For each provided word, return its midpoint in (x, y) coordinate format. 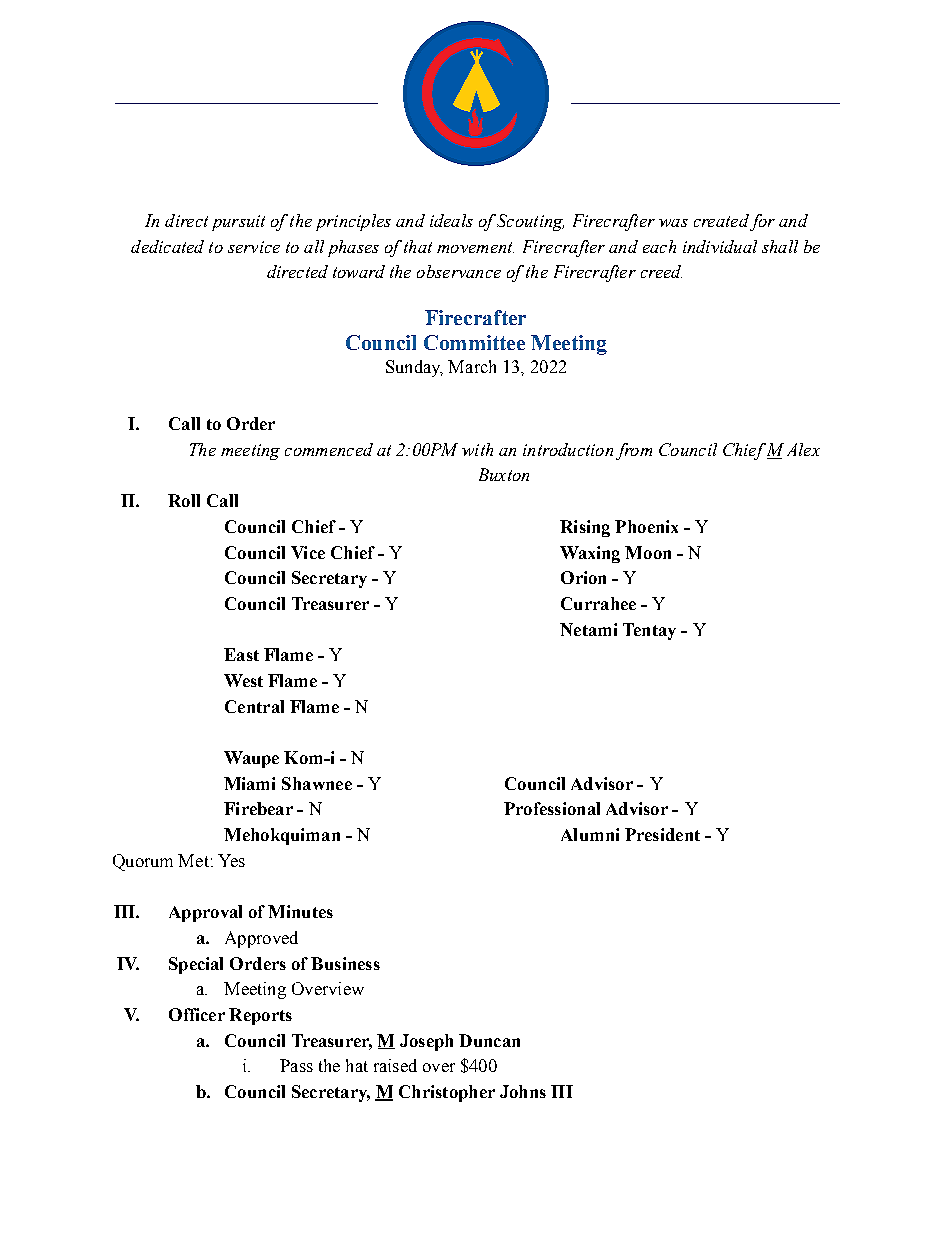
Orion (583, 577)
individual (720, 246)
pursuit (238, 223)
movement (475, 247)
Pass (296, 1065)
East (241, 654)
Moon (648, 552)
